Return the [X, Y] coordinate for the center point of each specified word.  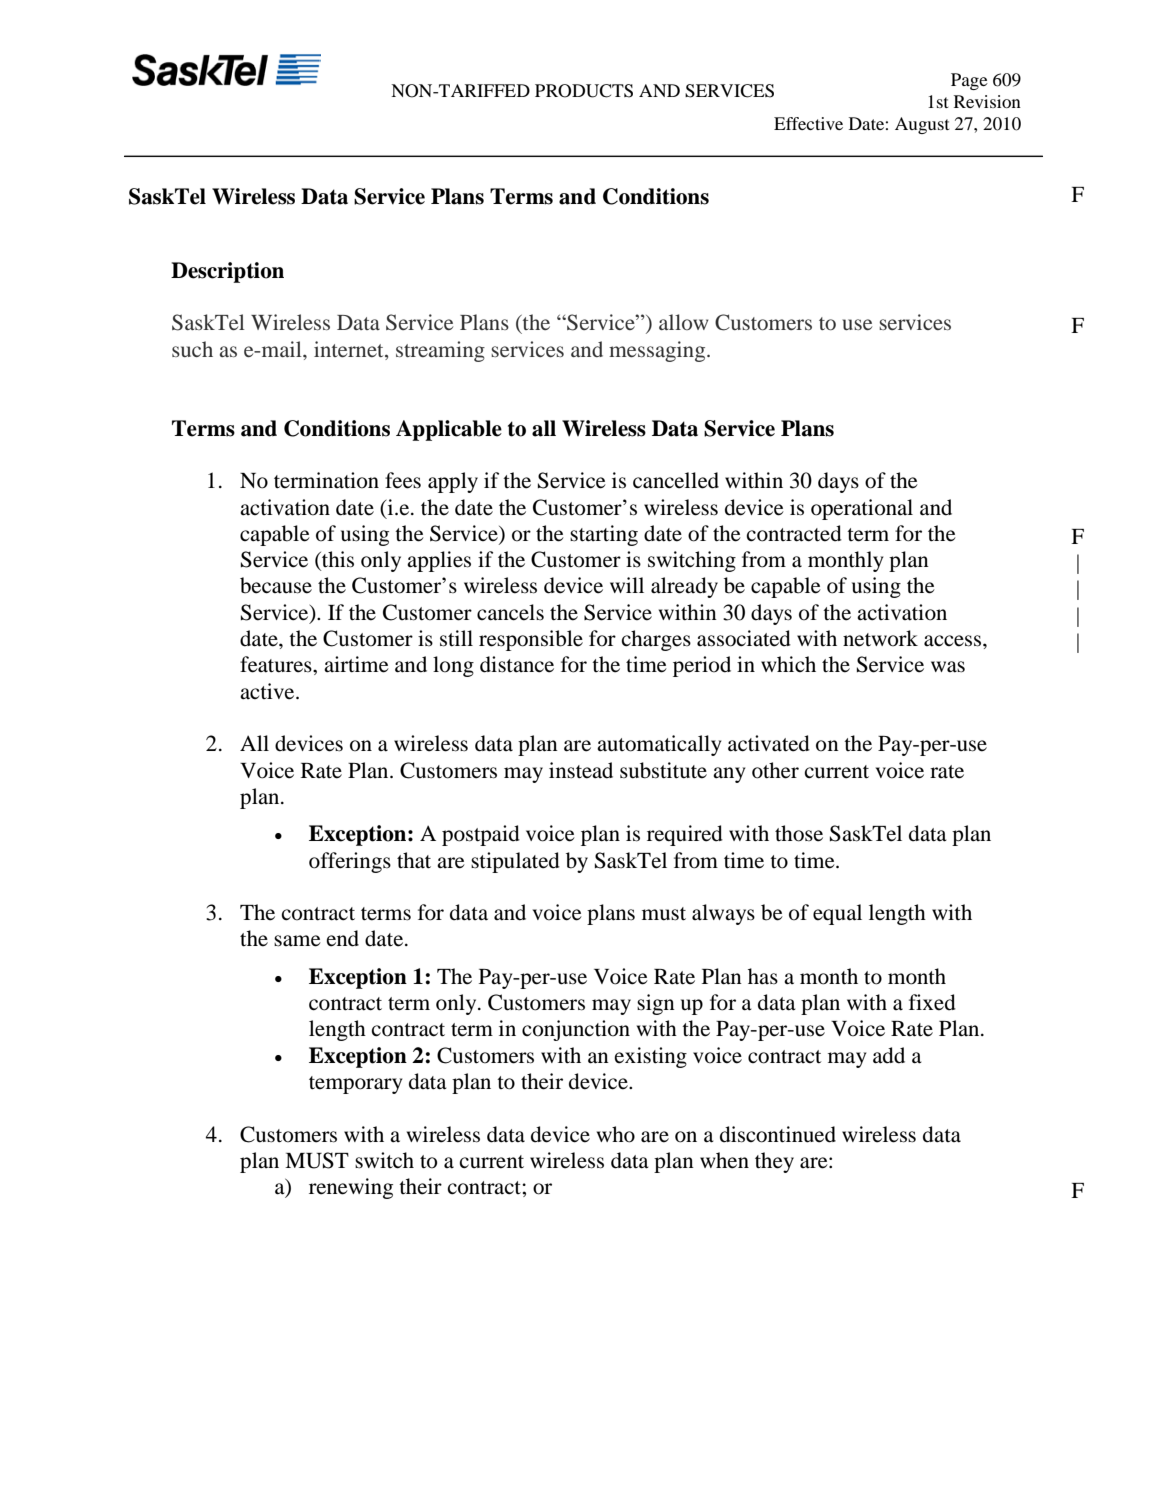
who [616, 1134]
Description [227, 272]
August [922, 125]
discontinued [778, 1134]
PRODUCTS [584, 91]
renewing [351, 1188]
